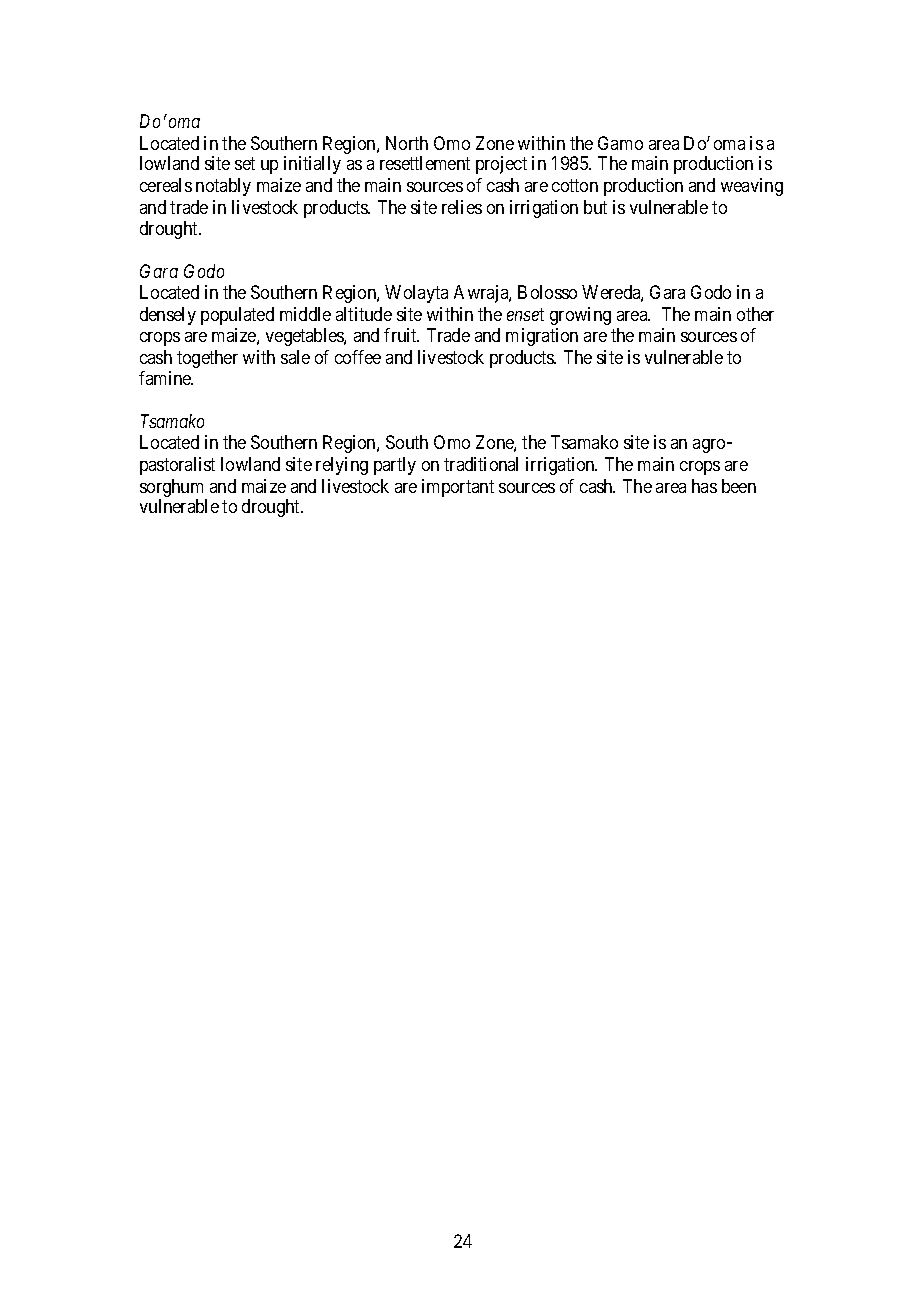 The width and height of the page is (924, 1308). I want to click on initially, so click(312, 165).
